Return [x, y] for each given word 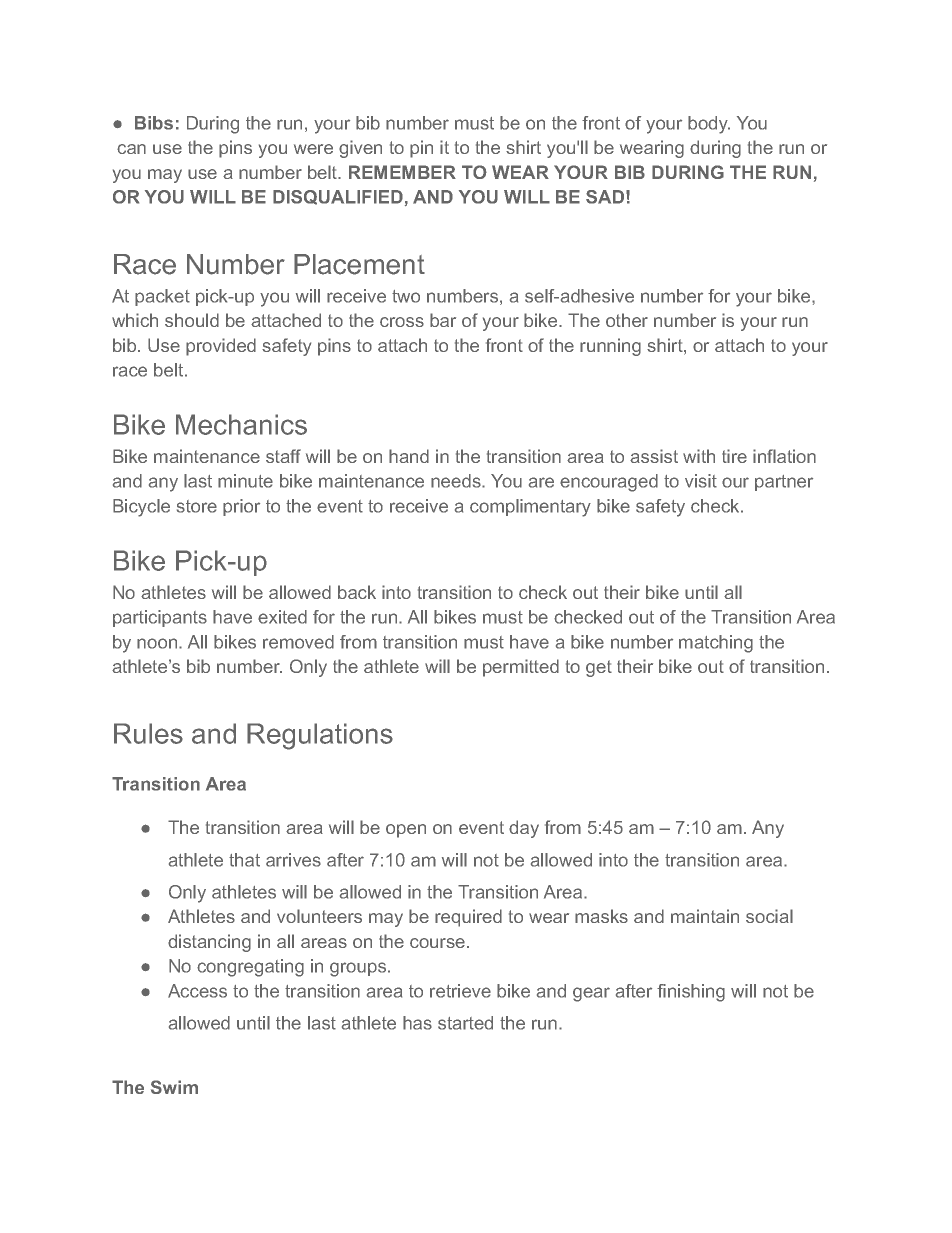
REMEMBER [402, 172]
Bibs [154, 123]
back [357, 592]
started [465, 1023]
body [709, 125]
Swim [174, 1087]
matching [716, 644]
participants [160, 618]
